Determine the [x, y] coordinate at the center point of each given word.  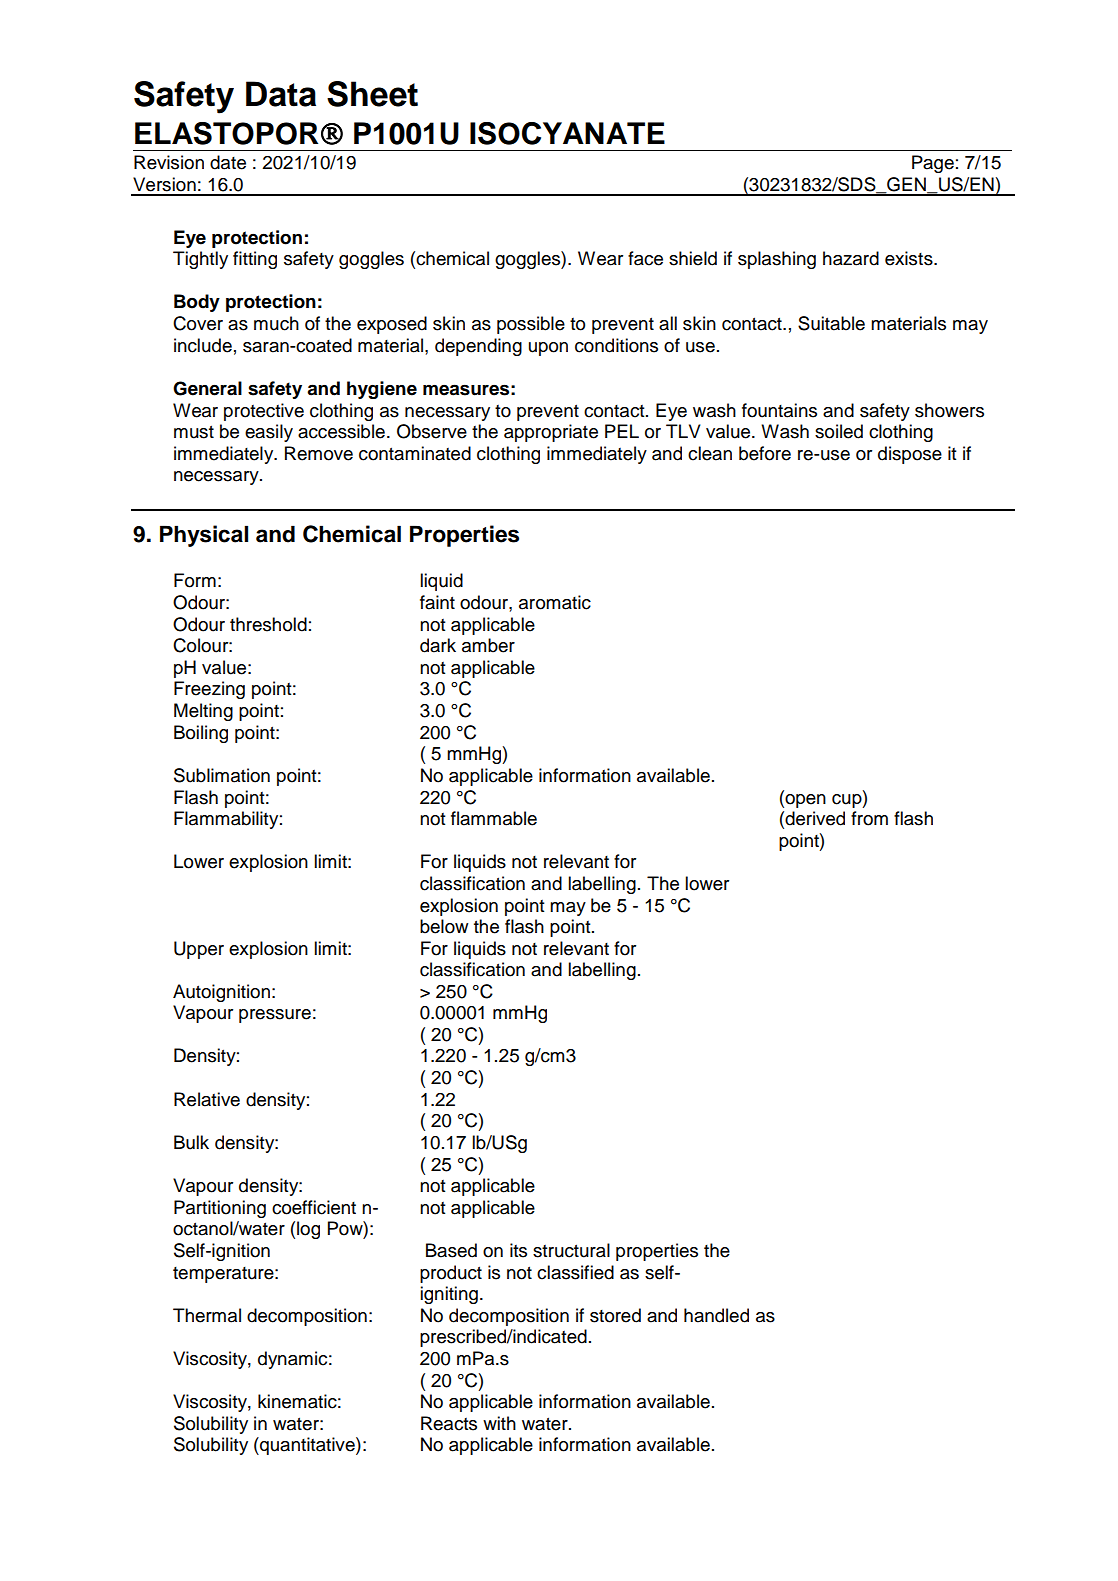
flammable [494, 818]
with [499, 1423]
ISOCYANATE [567, 133]
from [869, 818]
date [228, 162]
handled [716, 1315]
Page [933, 164]
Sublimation [222, 775]
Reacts [449, 1423]
